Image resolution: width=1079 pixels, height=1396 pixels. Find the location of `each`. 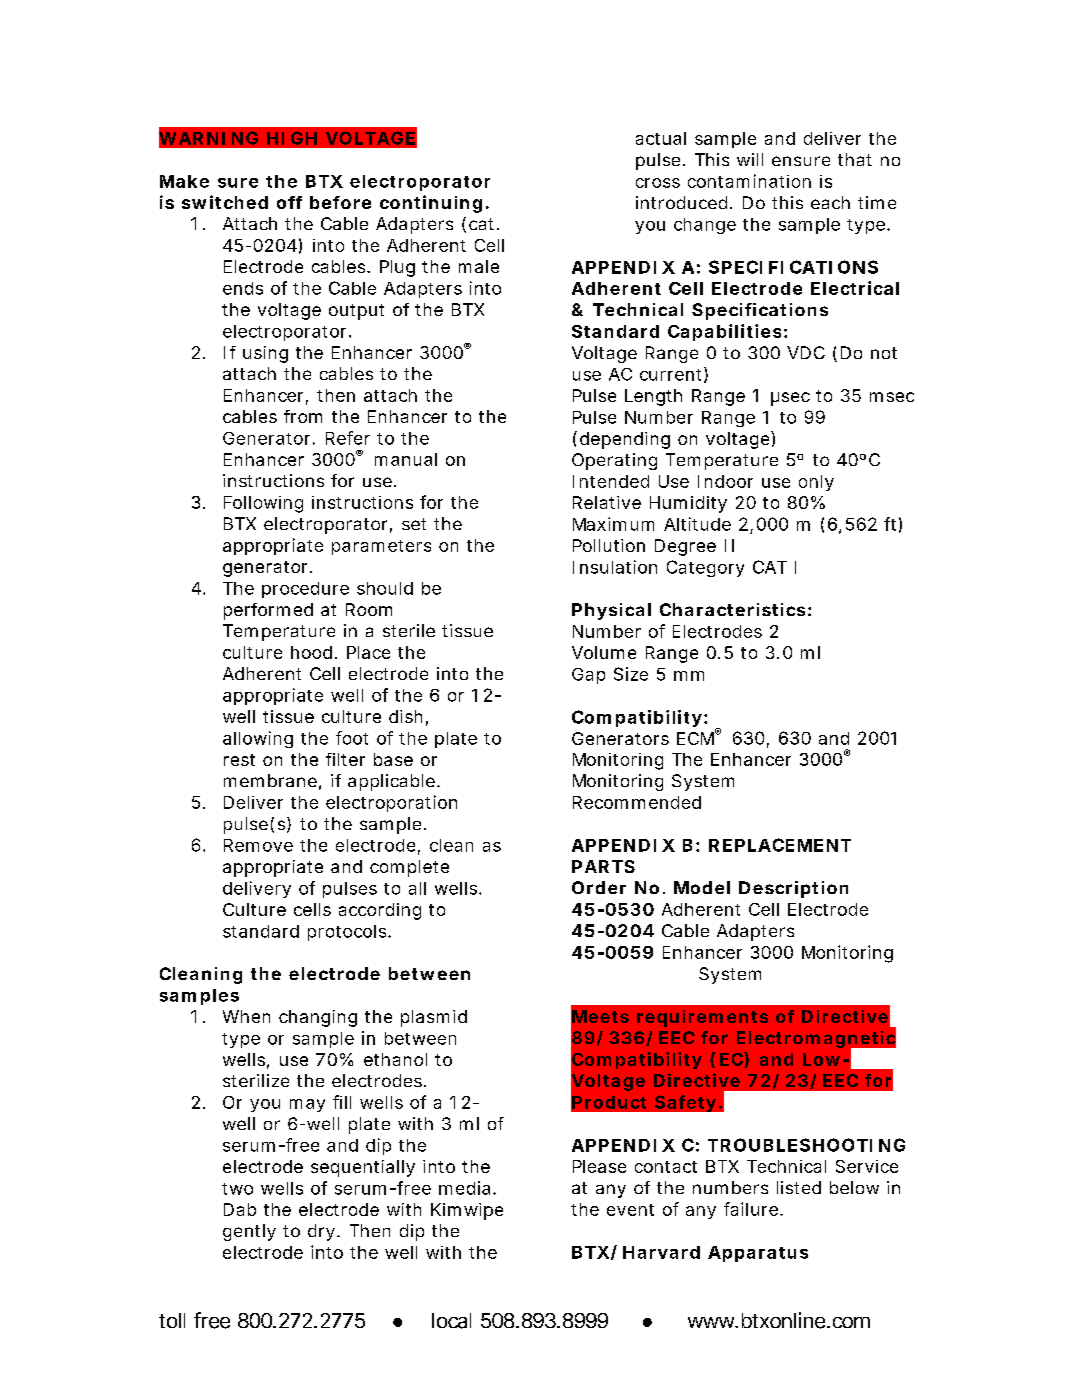

each is located at coordinates (830, 202).
